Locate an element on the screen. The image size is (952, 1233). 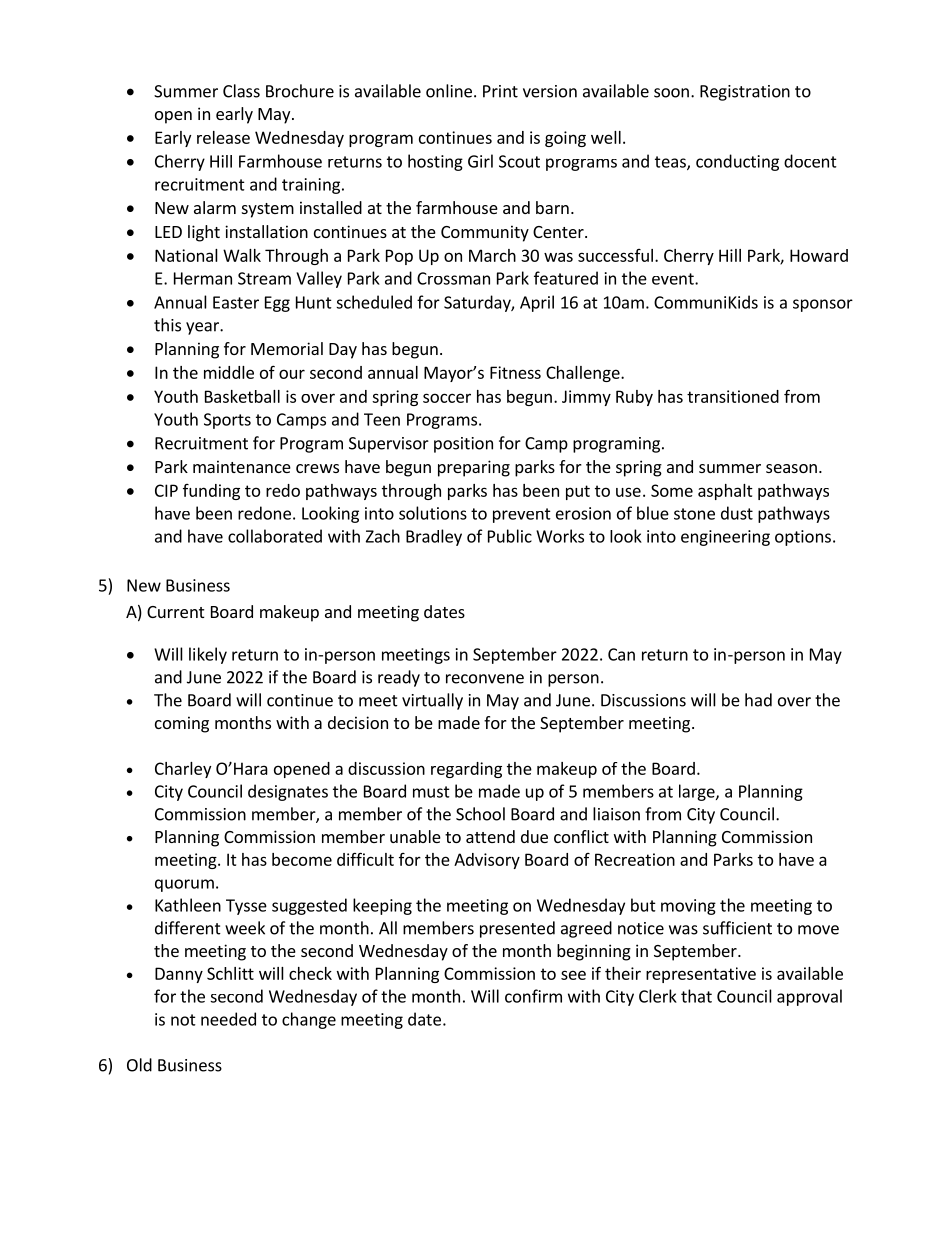
Public is located at coordinates (510, 536).
